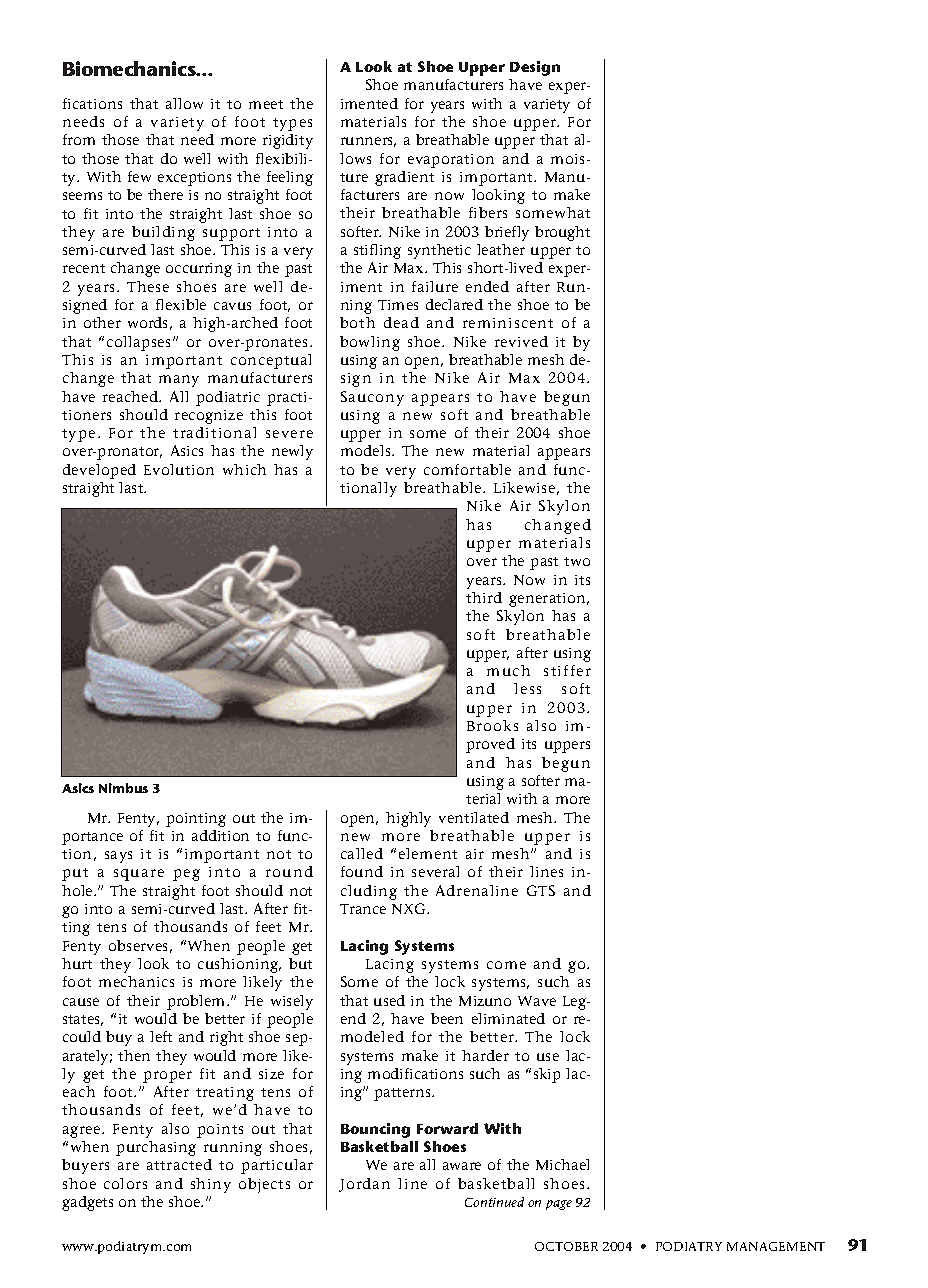  Describe the element at coordinates (541, 890) in the screenshot. I see `GTS` at that location.
